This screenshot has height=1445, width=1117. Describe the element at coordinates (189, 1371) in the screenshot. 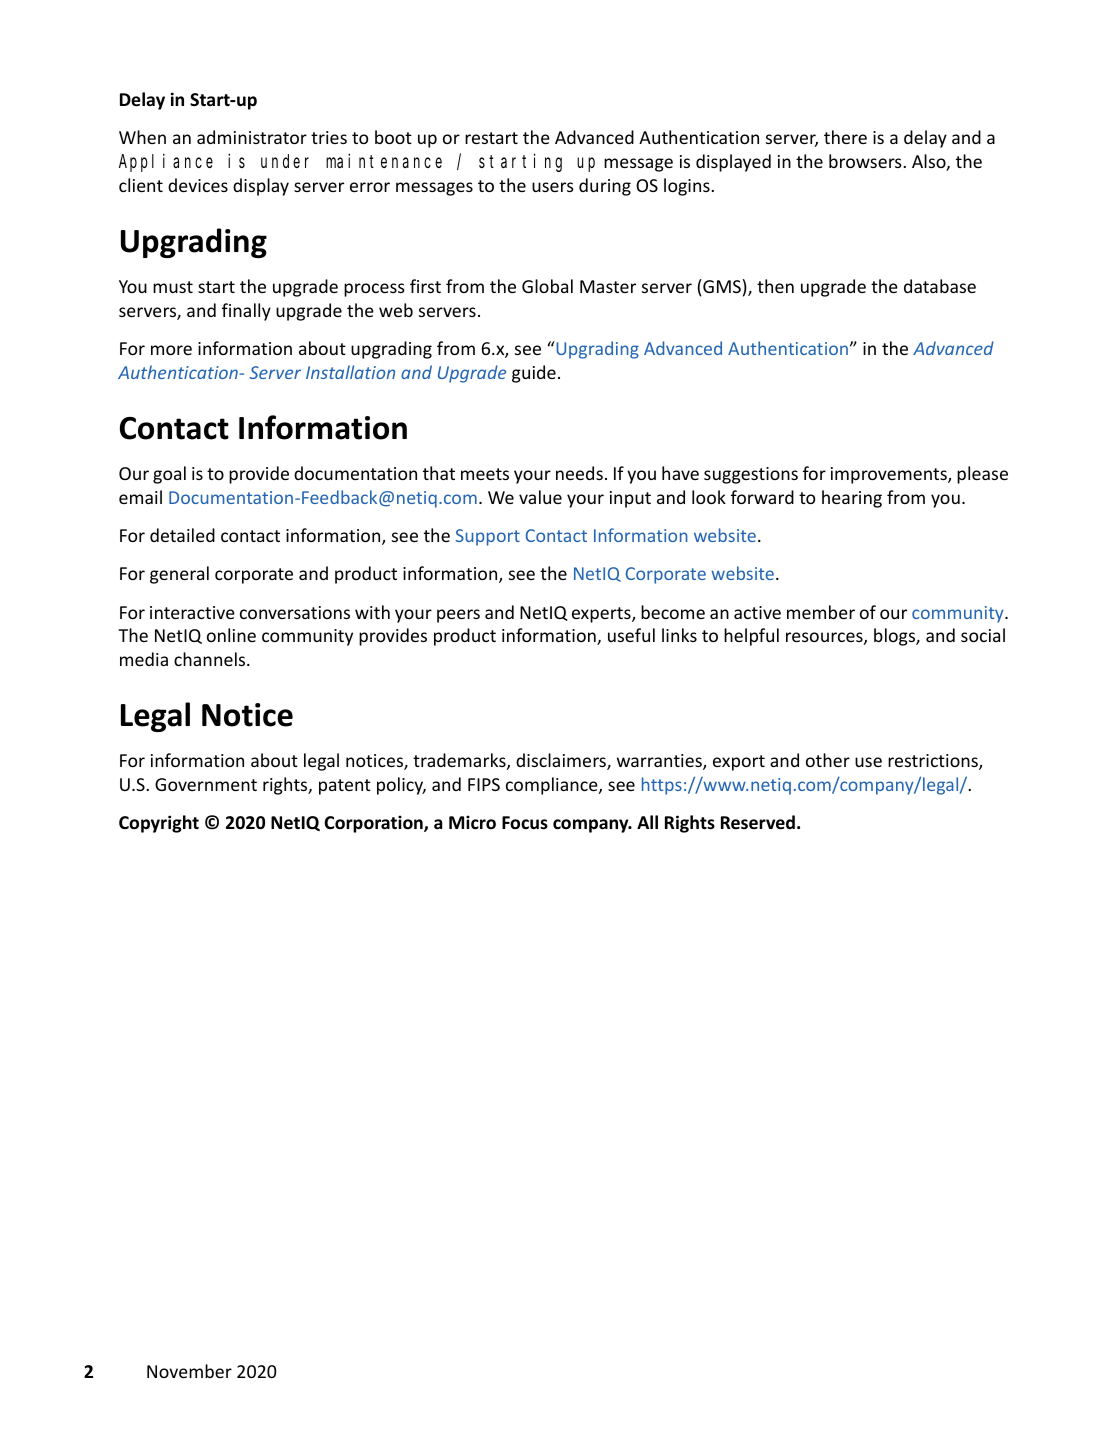

I see `November` at that location.
